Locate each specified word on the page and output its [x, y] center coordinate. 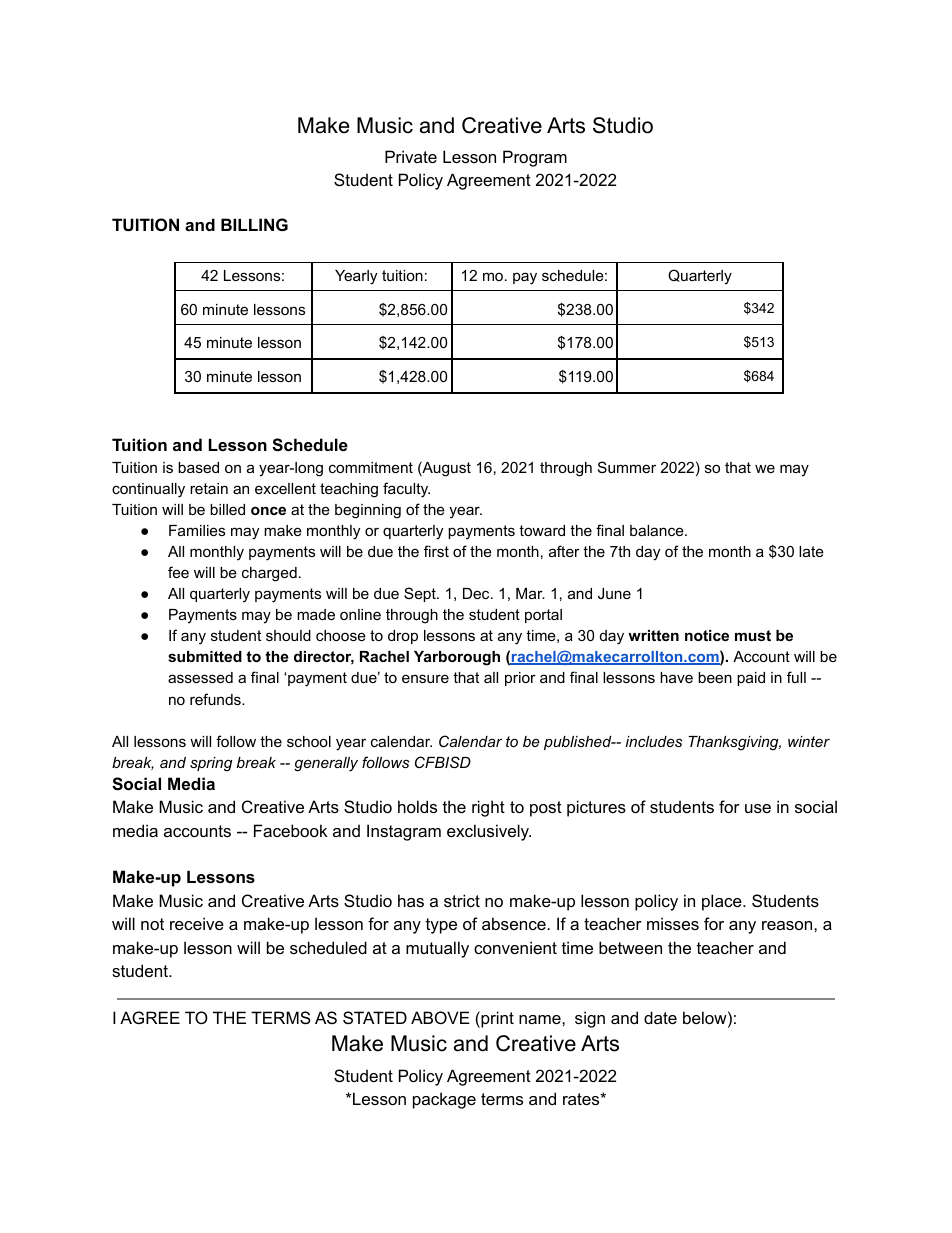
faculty [406, 490]
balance [658, 530]
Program [535, 158]
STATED [375, 1017]
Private [411, 156]
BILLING [254, 224]
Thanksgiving [735, 743]
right [488, 808]
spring [211, 764]
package [444, 1100]
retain [209, 488]
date [660, 1017]
